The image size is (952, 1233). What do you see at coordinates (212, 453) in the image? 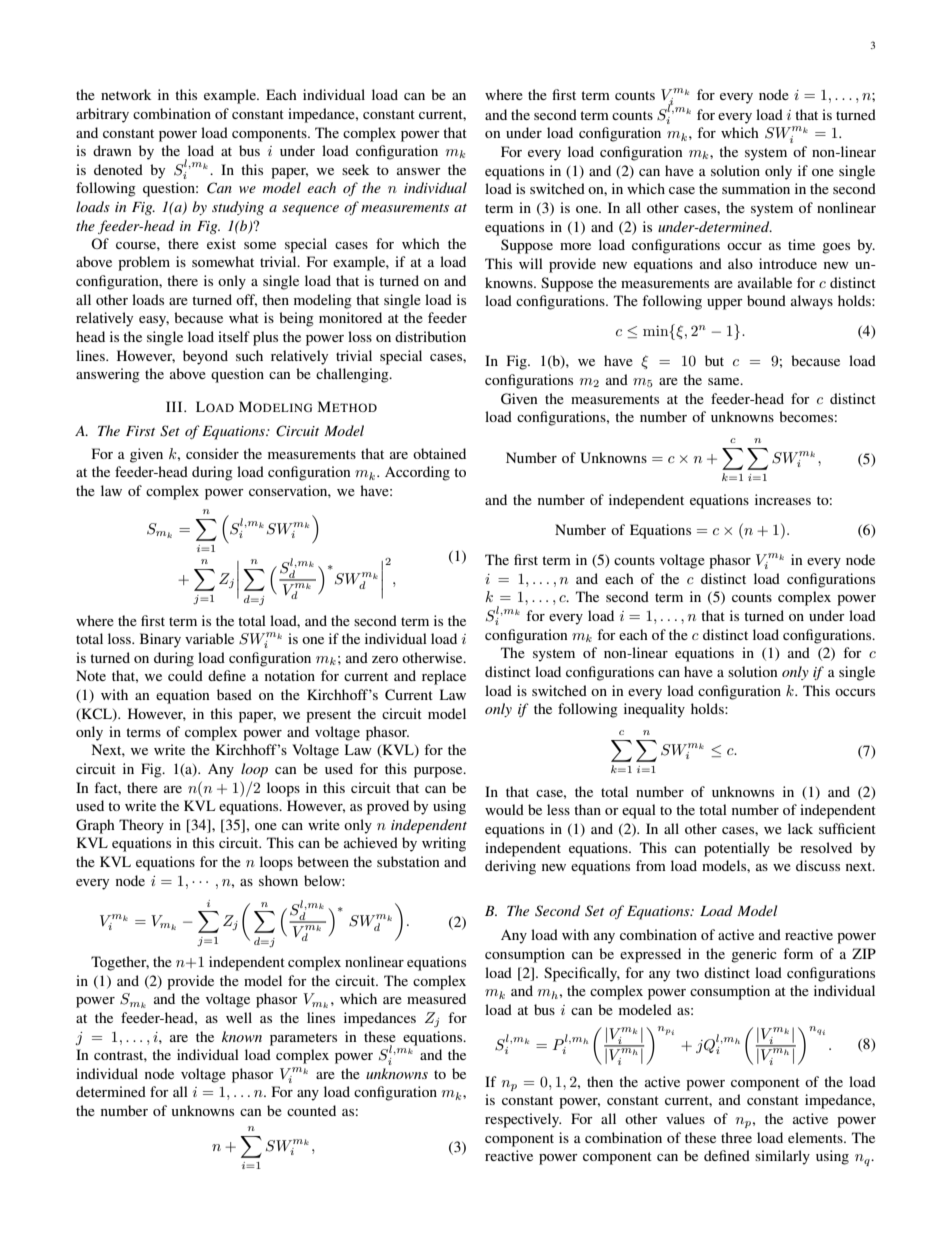
I see `consider` at bounding box center [212, 453].
